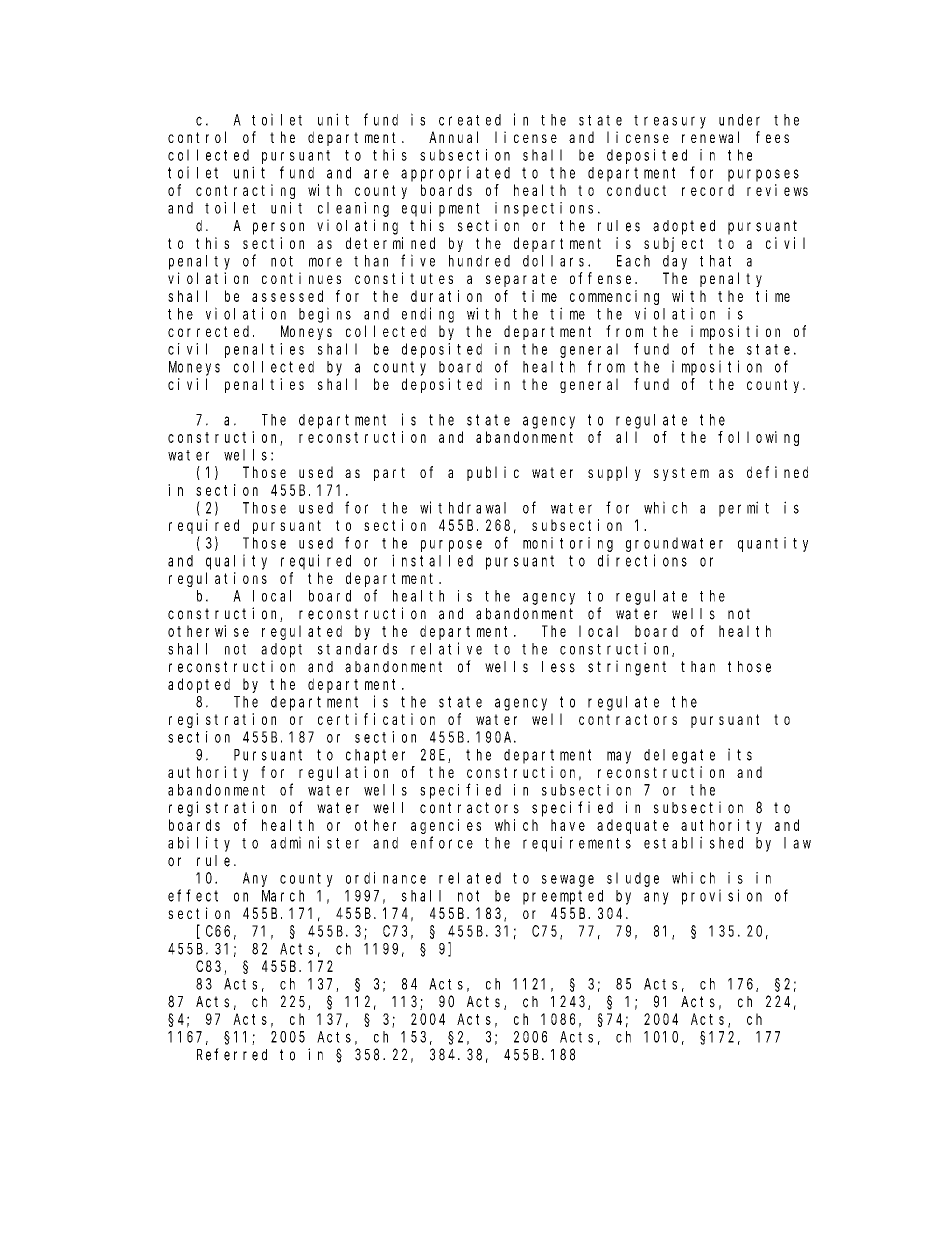  Describe the element at coordinates (568, 544) in the screenshot. I see `monitoring` at that location.
